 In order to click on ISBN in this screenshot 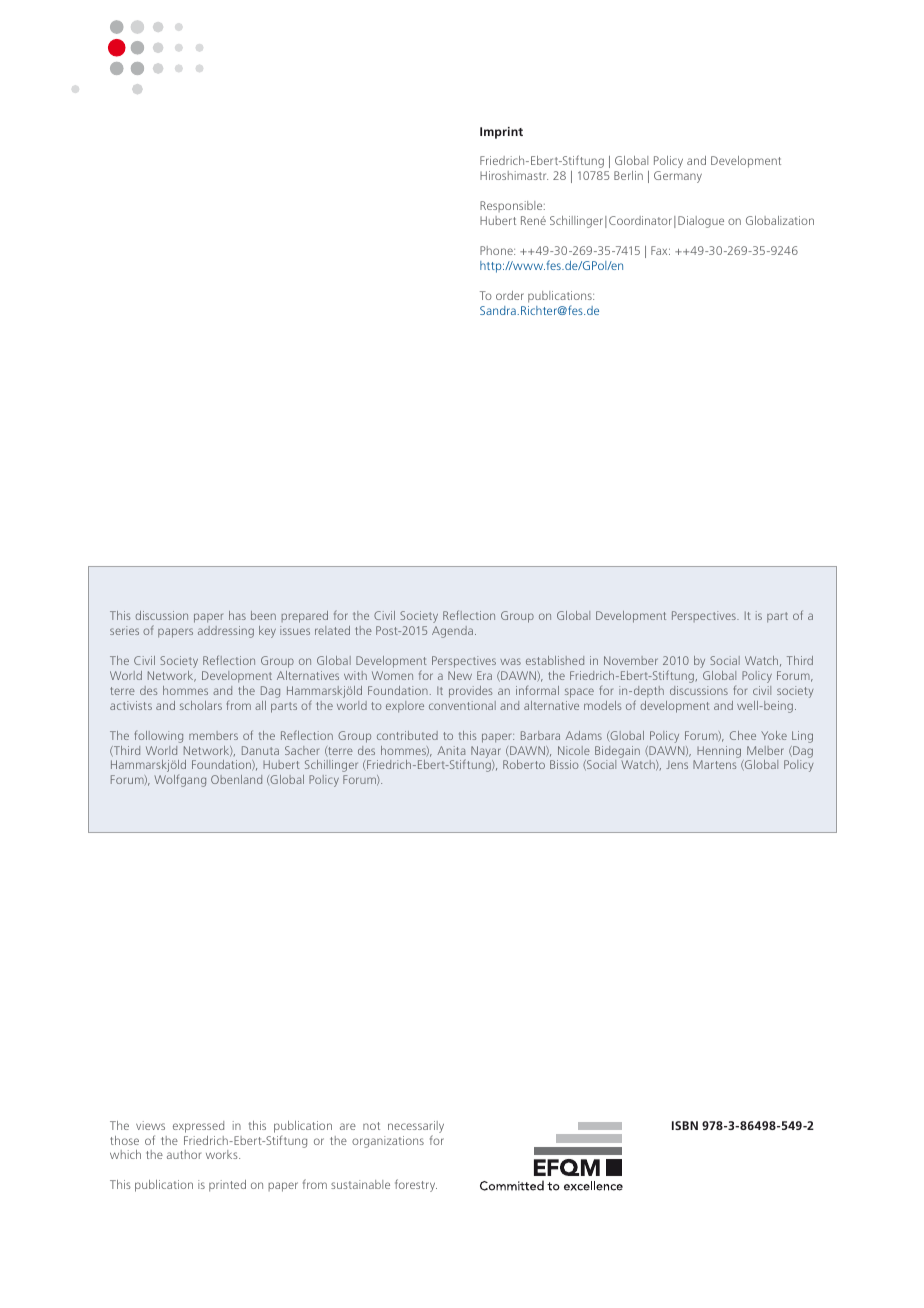, I will do `click(685, 1125)`.
